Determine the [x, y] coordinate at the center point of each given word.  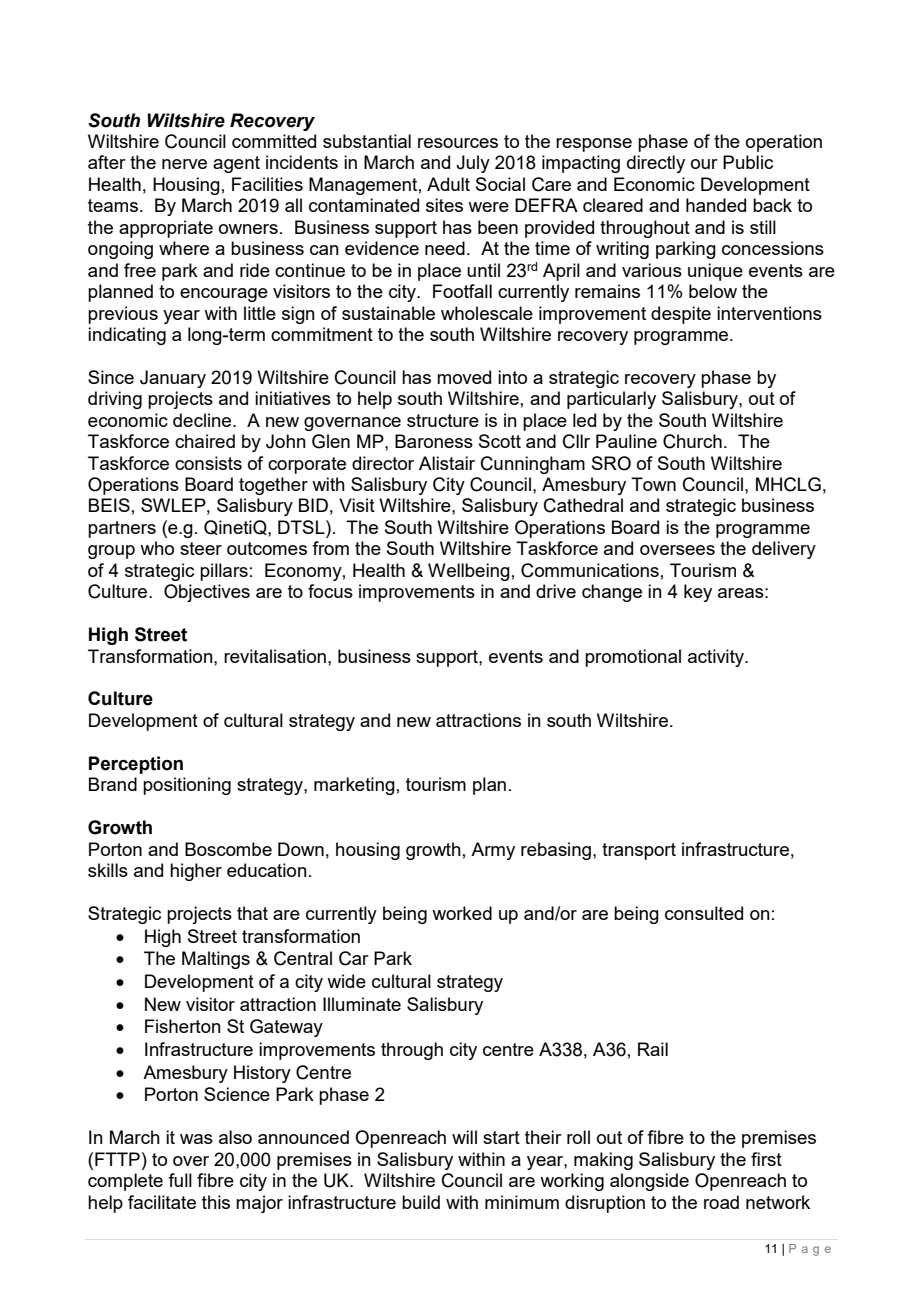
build [421, 1202]
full [180, 1180]
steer [201, 548]
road [721, 1202]
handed [716, 205]
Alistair [447, 463]
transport [639, 851]
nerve [184, 164]
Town [653, 484]
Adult [448, 184]
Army [493, 851]
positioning [187, 786]
